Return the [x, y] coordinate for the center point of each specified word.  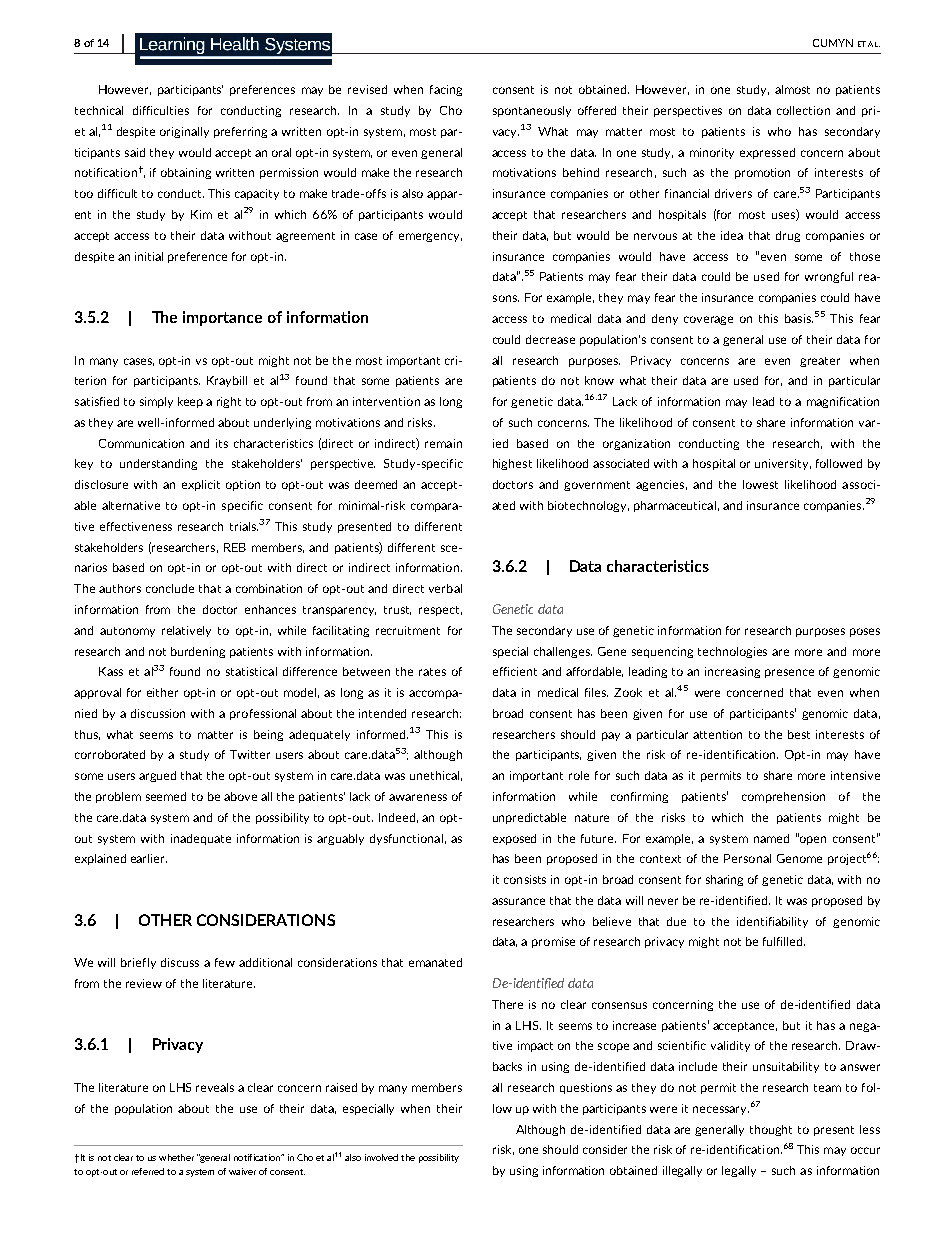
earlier [149, 858]
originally [184, 132]
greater [820, 362]
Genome [799, 858]
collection [803, 110]
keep [190, 402]
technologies [732, 652]
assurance [518, 901]
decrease [550, 339]
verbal [445, 588]
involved [381, 1157]
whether [176, 1157]
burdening [198, 652]
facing [446, 90]
